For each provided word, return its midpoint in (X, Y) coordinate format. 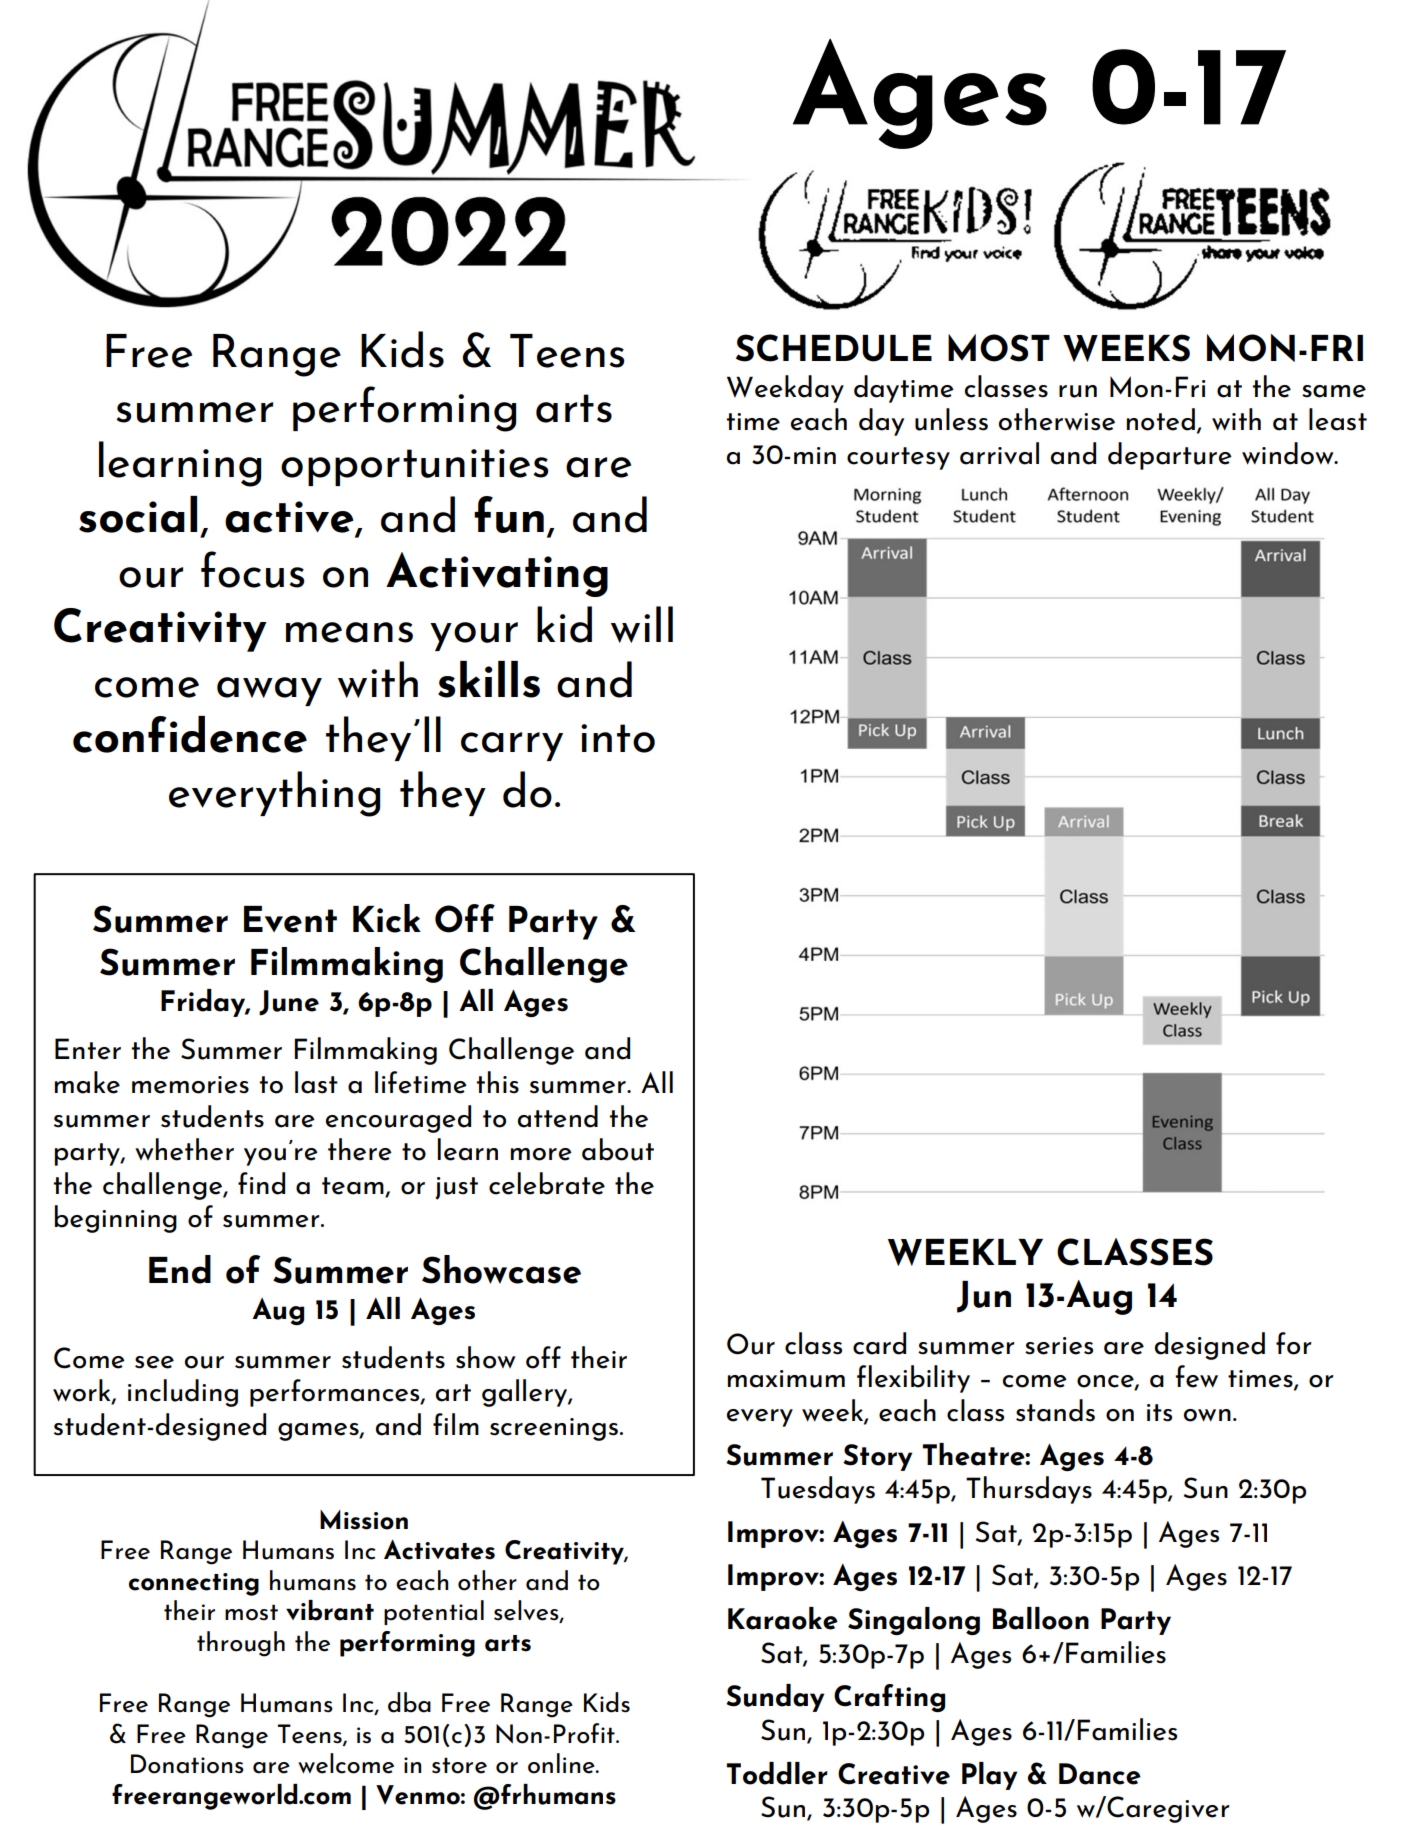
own (1207, 1415)
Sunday (775, 1698)
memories (190, 1085)
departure (1170, 456)
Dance (1100, 1774)
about (618, 1149)
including (183, 1393)
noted (1161, 419)
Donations (187, 1764)
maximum (786, 1379)
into (618, 738)
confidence (190, 734)
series (1059, 1346)
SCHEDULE (834, 348)
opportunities (414, 467)
